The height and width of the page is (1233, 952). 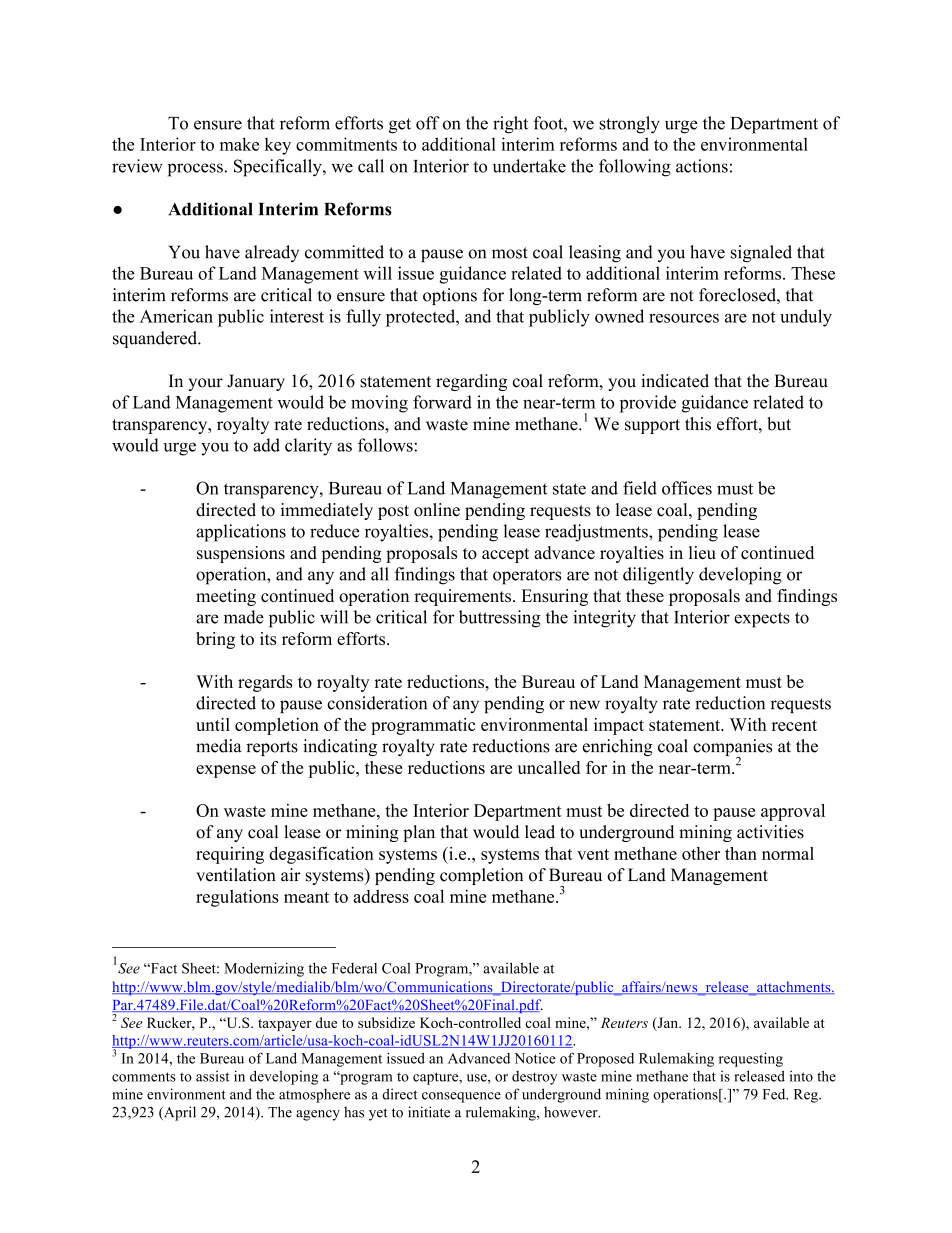 I want to click on expects, so click(x=762, y=620).
